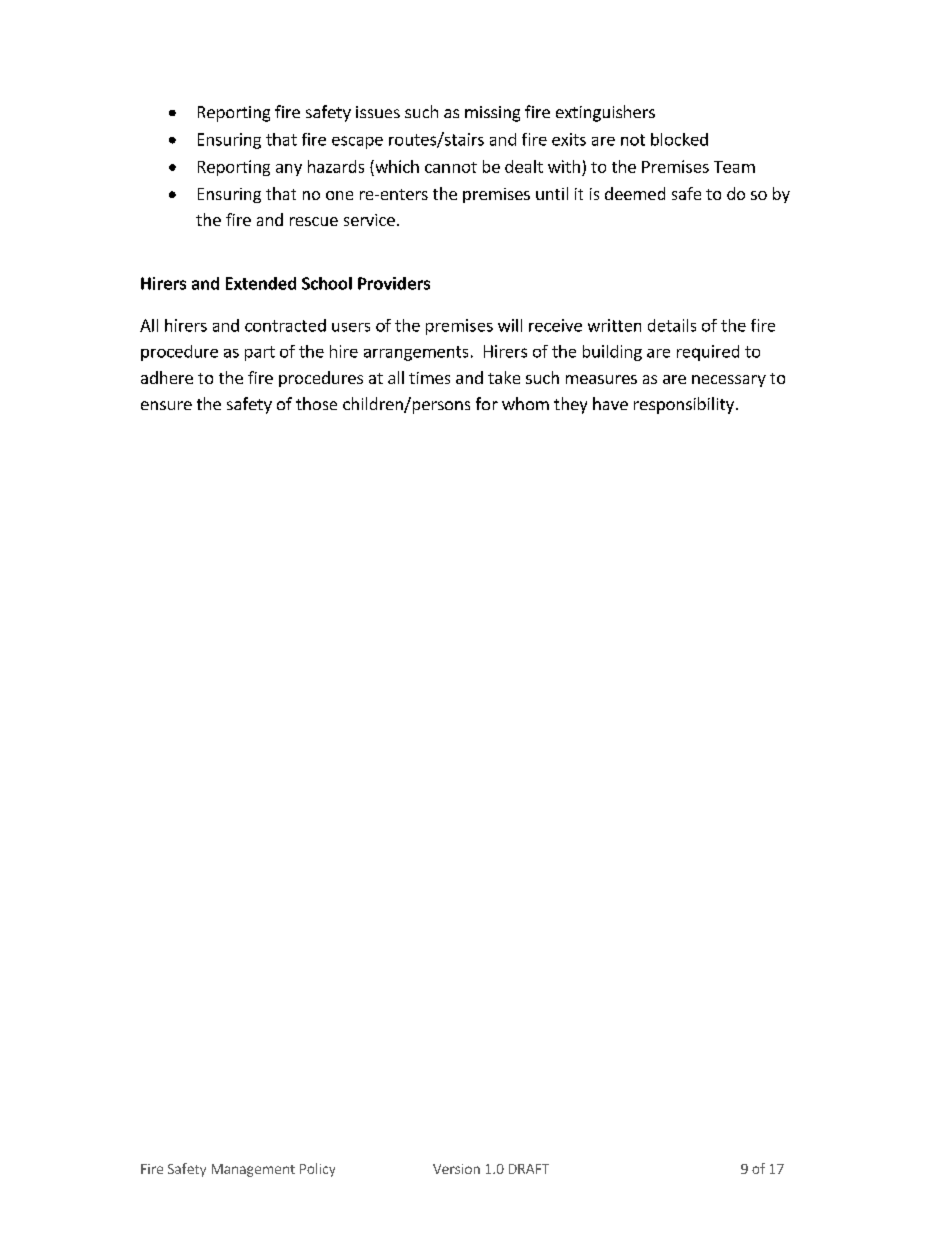  What do you see at coordinates (570, 405) in the screenshot?
I see `they` at bounding box center [570, 405].
